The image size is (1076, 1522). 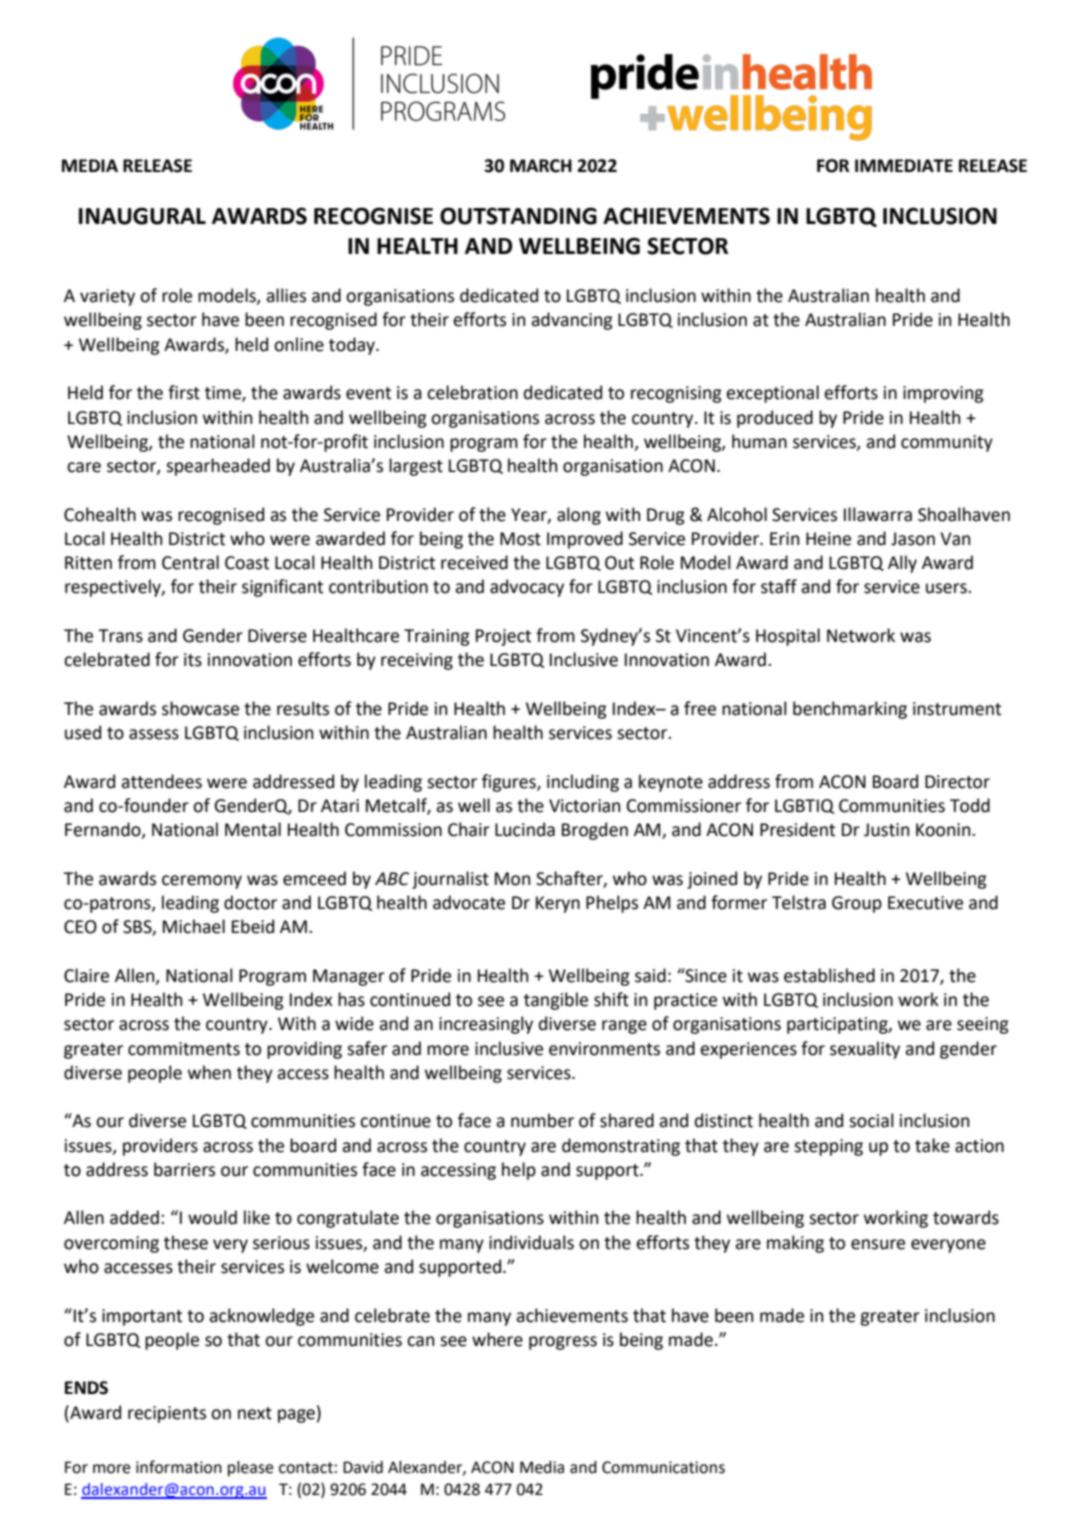 I want to click on attendees, so click(x=161, y=781).
